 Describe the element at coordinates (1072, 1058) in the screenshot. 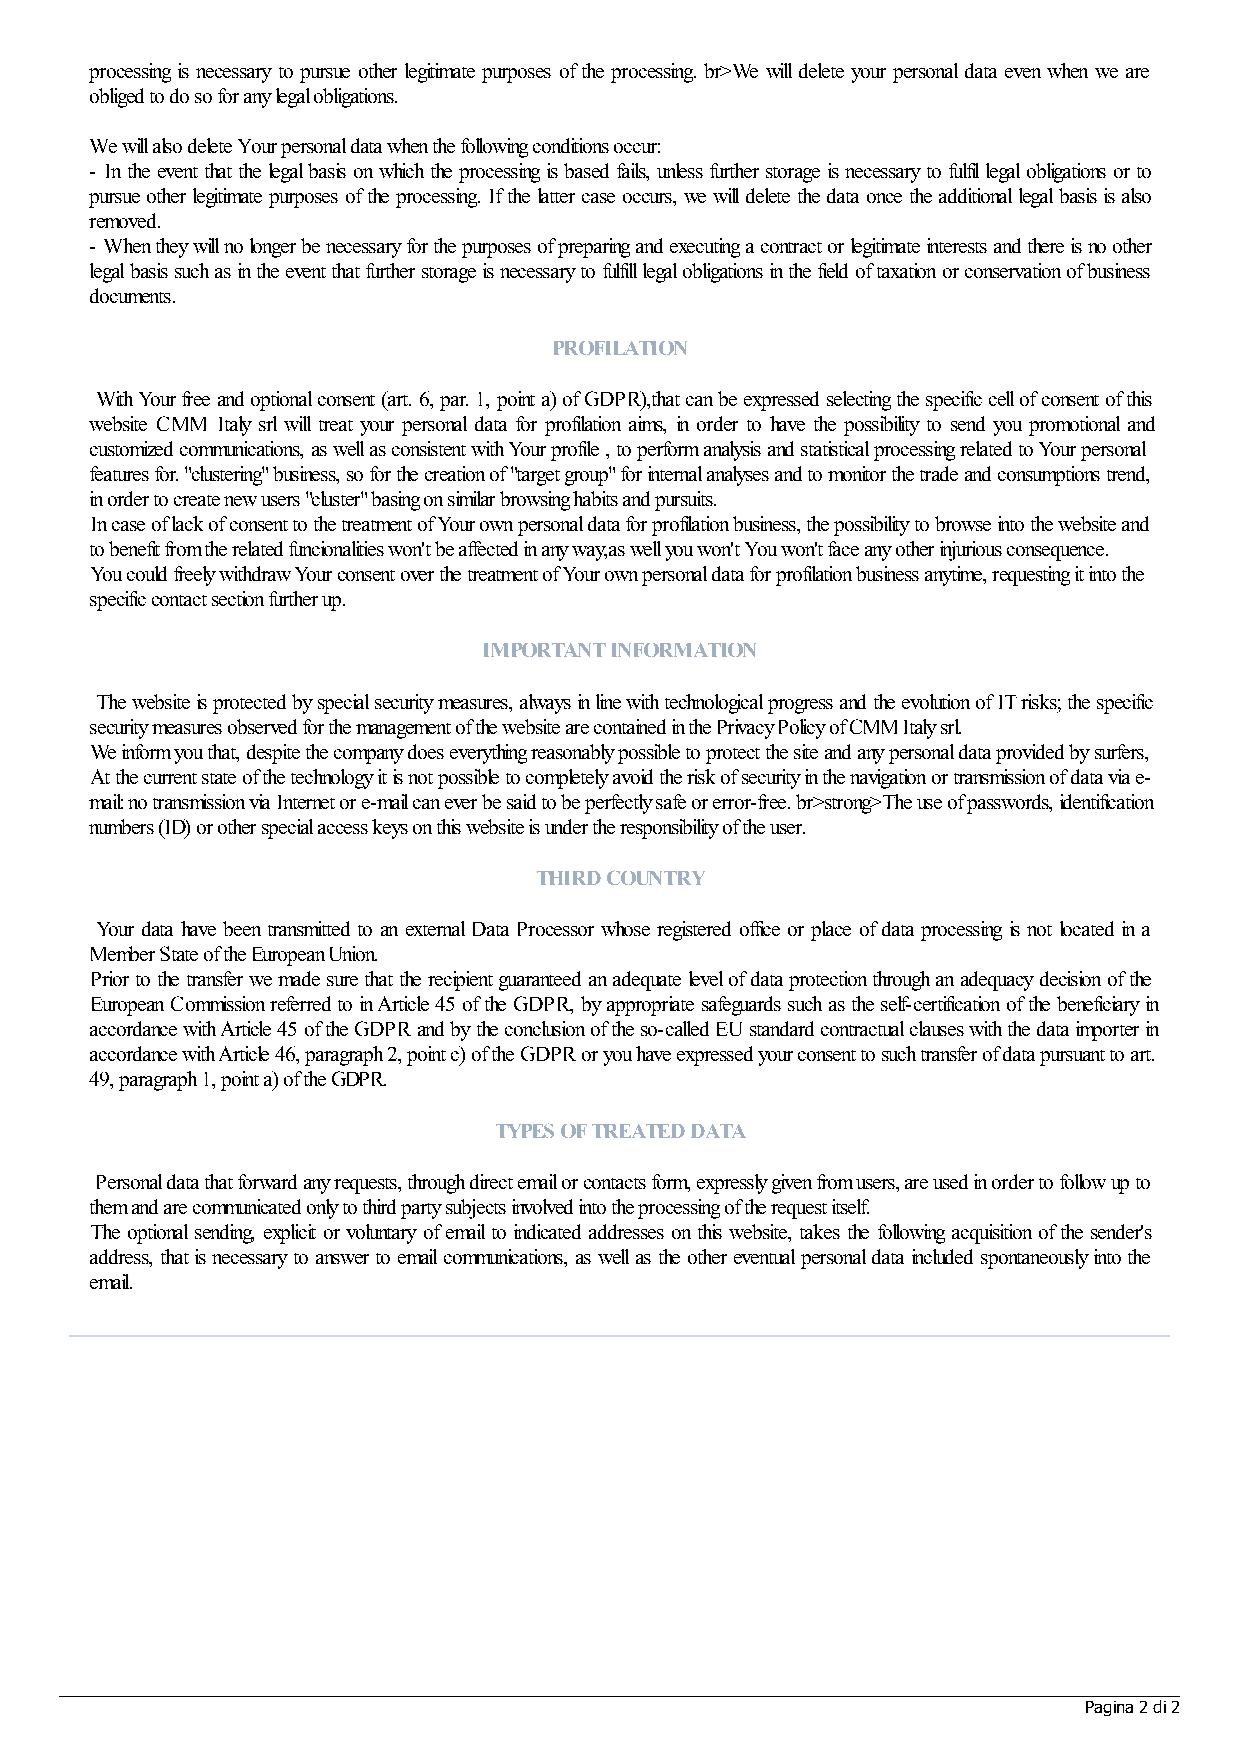

I see `pursuant` at that location.
